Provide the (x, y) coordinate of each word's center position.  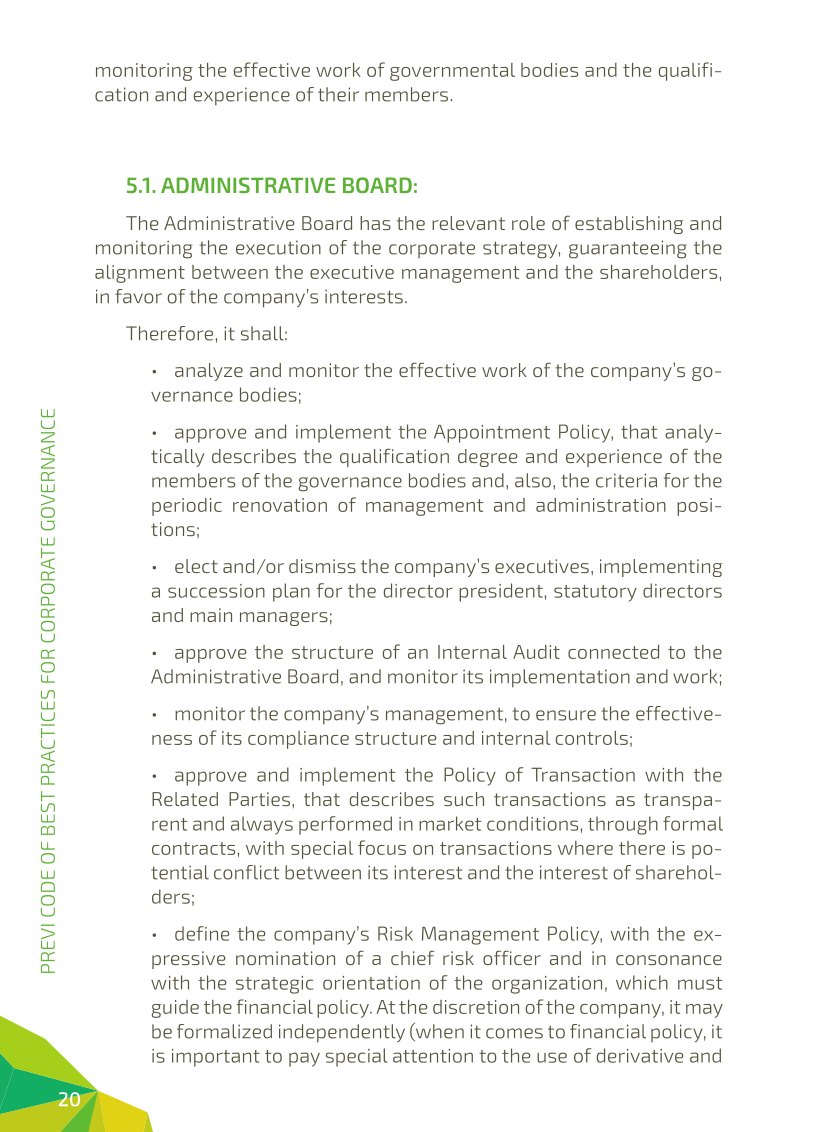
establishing (629, 225)
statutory (595, 593)
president (501, 592)
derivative (640, 1055)
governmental (452, 72)
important (216, 1058)
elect (196, 566)
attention (433, 1056)
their (338, 94)
